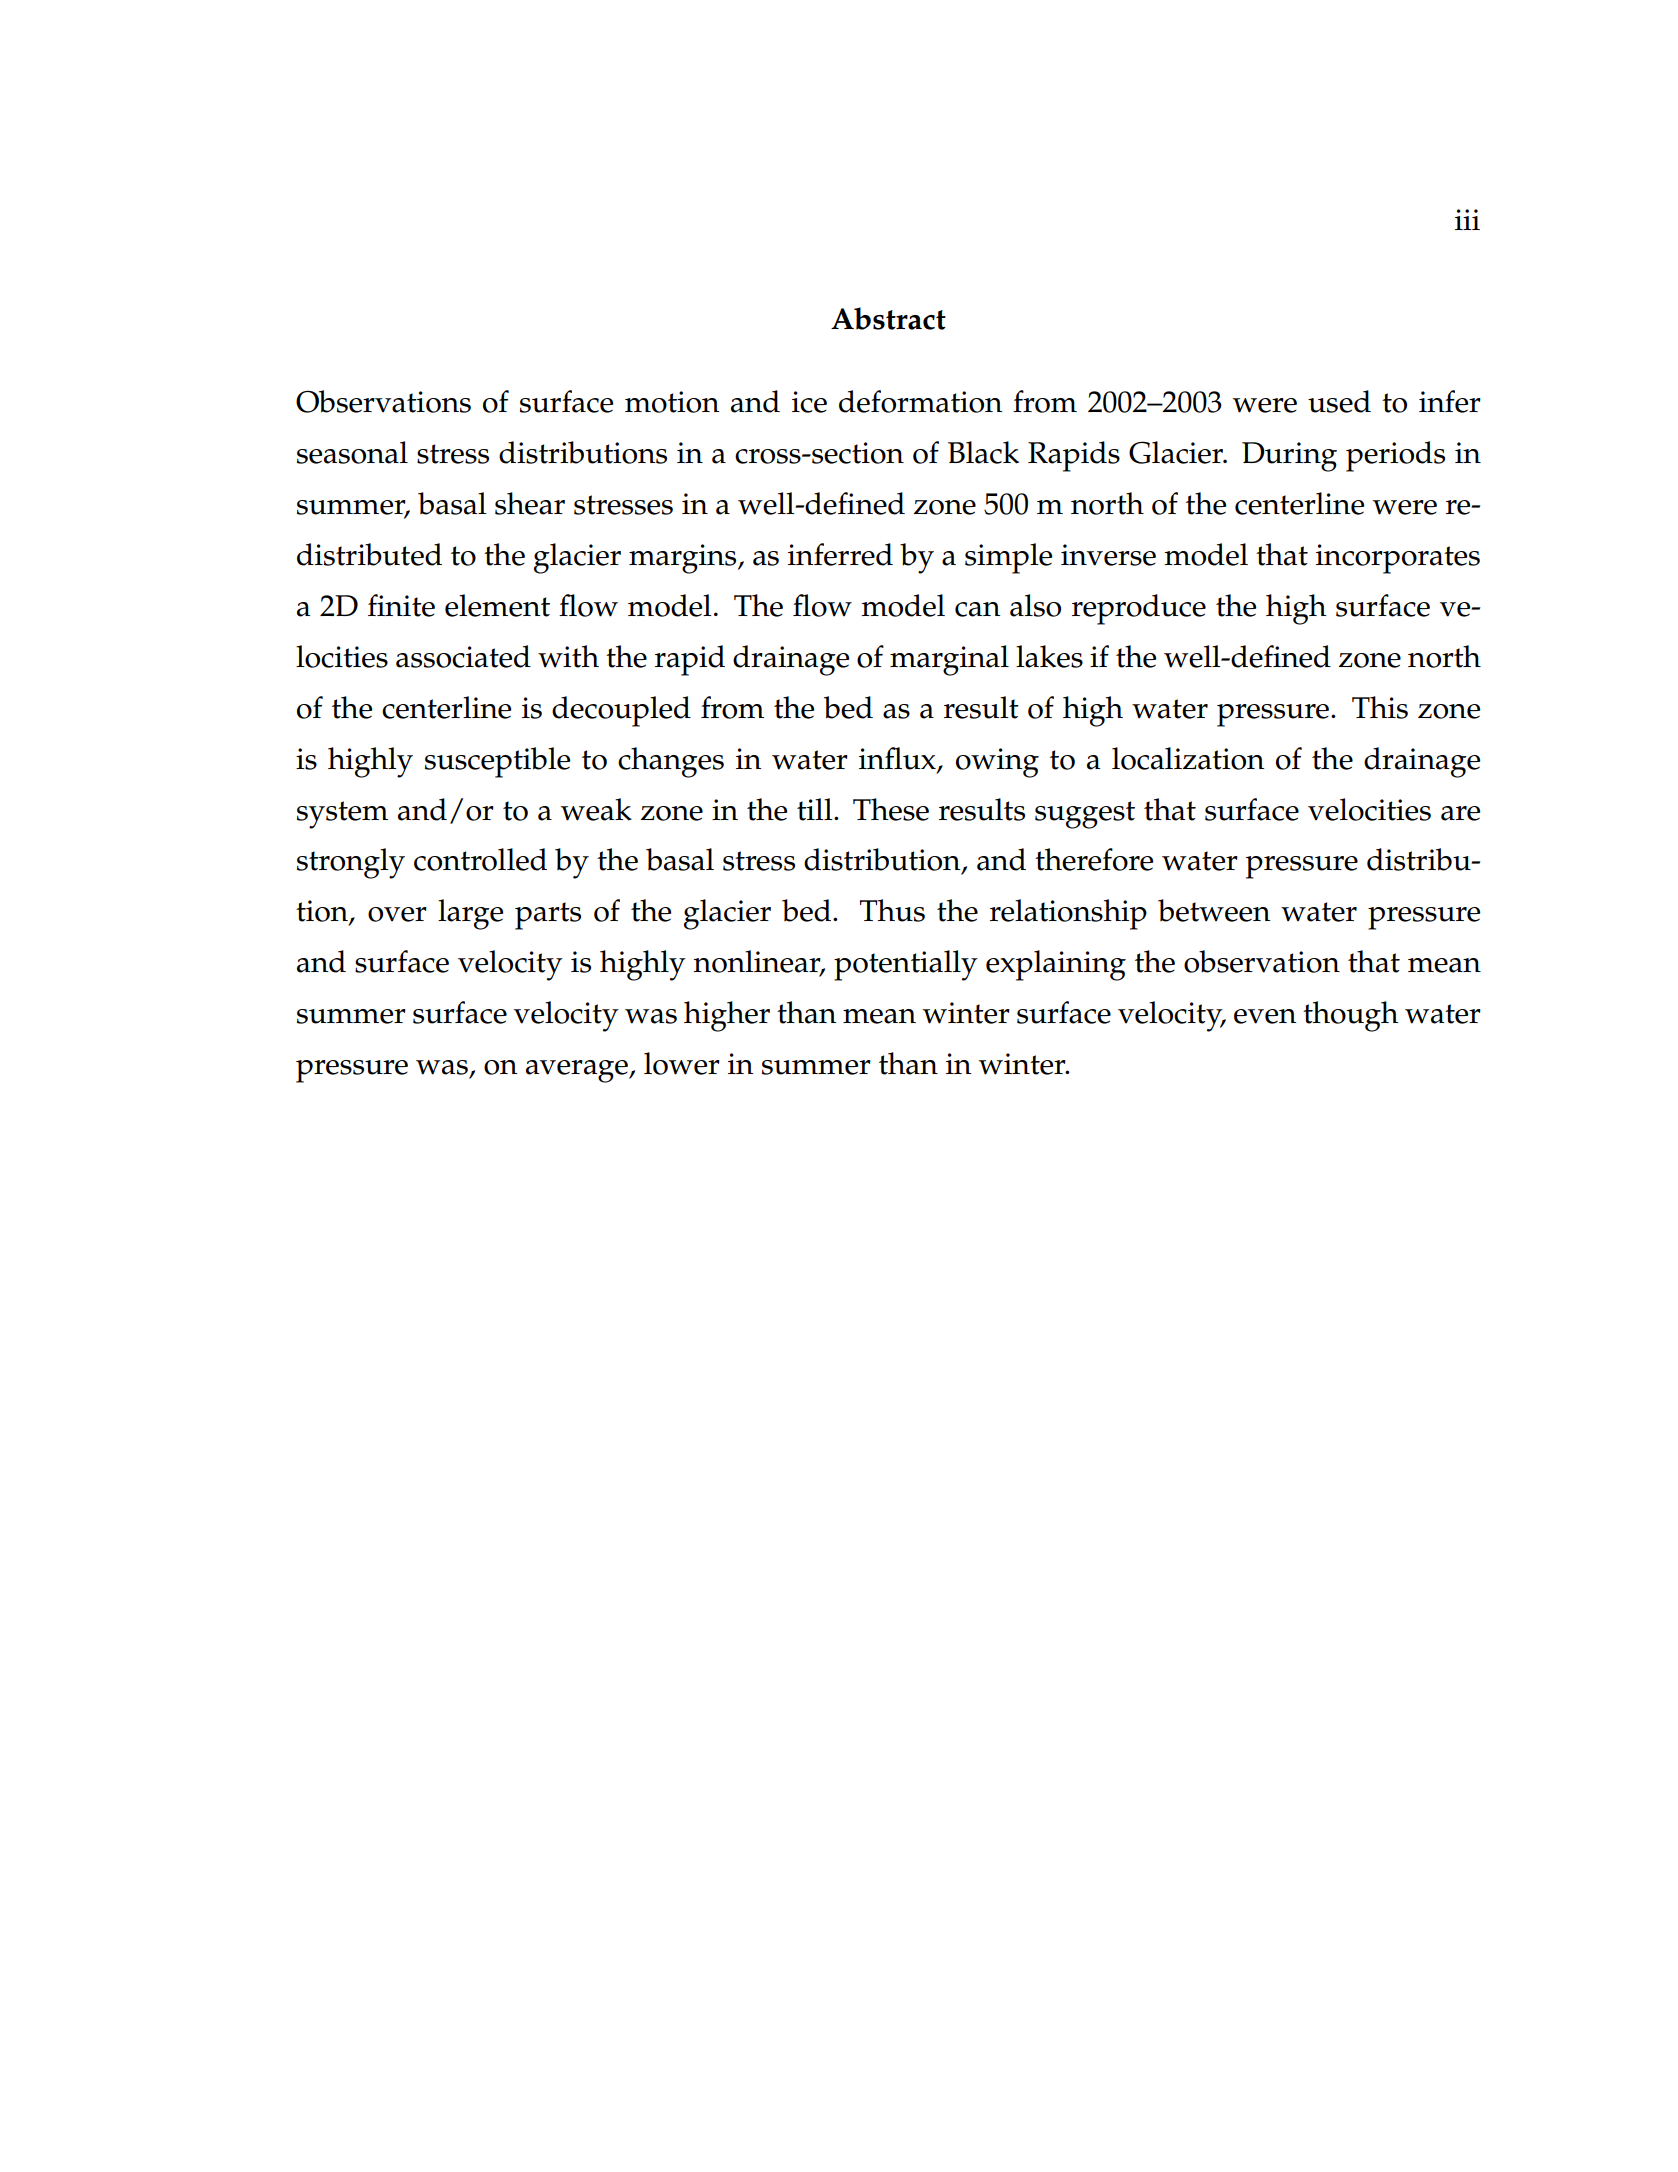 This screenshot has height=2172, width=1678. Describe the element at coordinates (1460, 813) in the screenshot. I see `are` at that location.
